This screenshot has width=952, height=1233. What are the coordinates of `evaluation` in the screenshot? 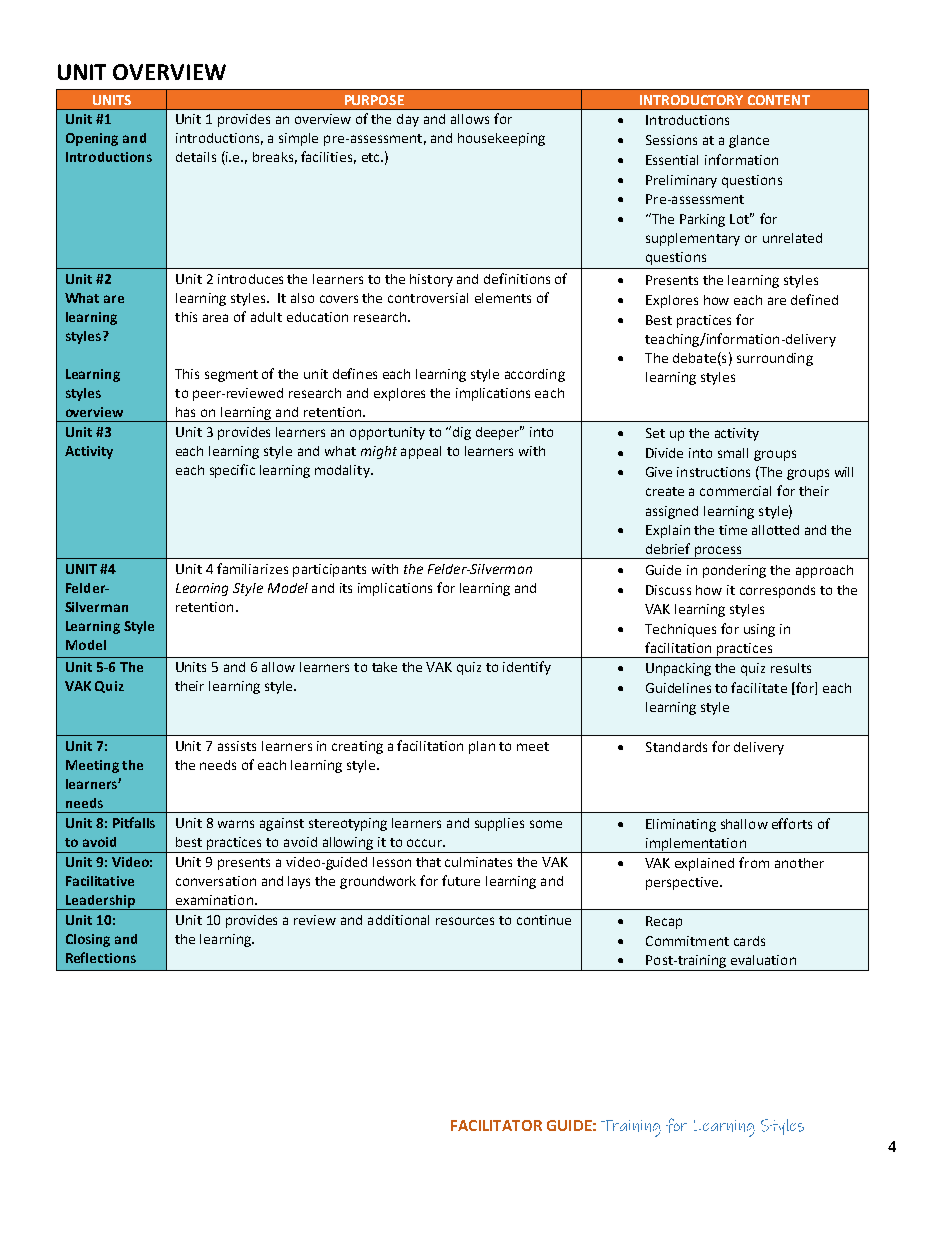 It's located at (763, 960).
